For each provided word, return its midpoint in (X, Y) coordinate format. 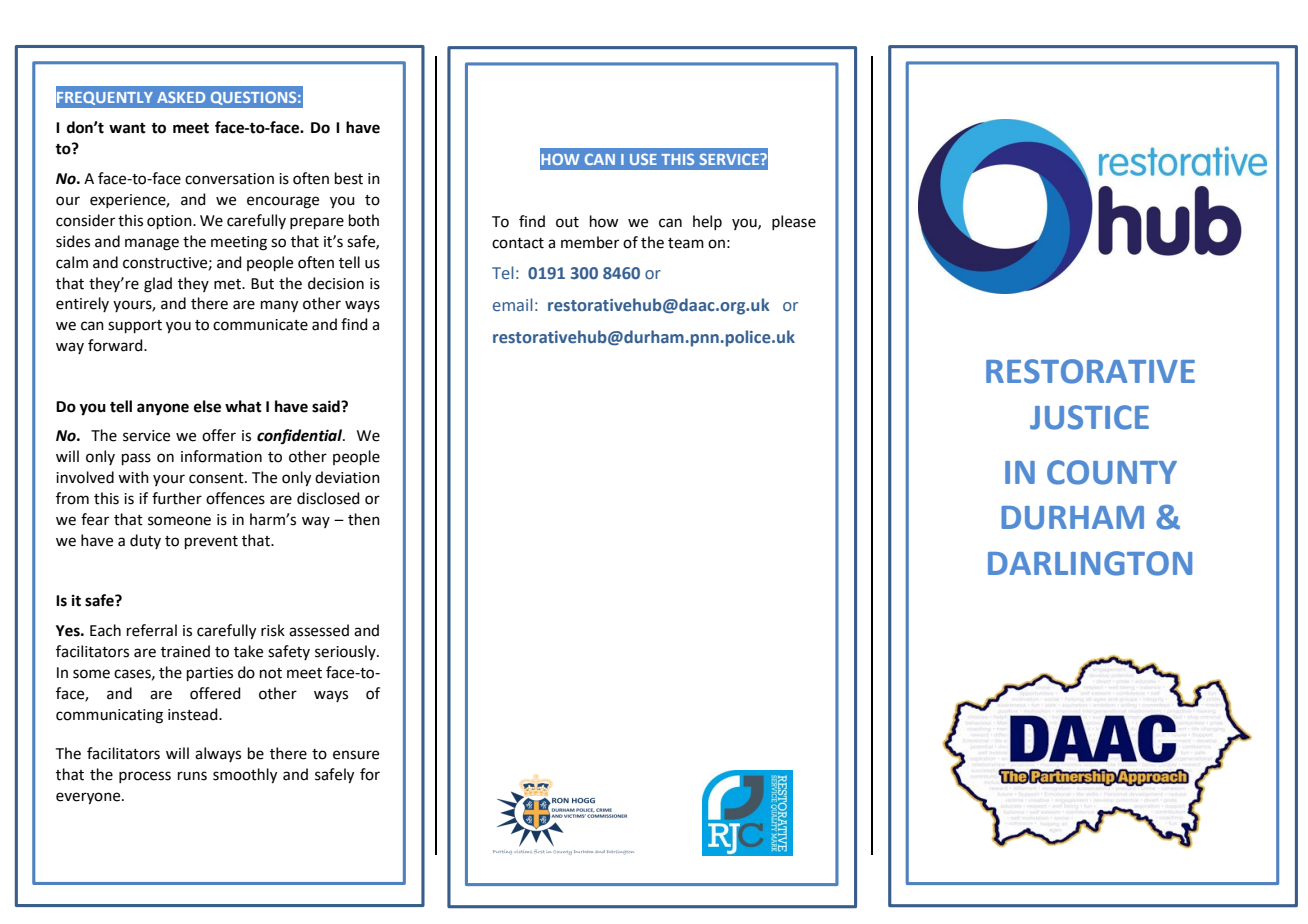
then (364, 519)
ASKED (181, 97)
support (135, 326)
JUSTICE (1089, 417)
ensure (356, 755)
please (794, 222)
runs (192, 776)
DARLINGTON (1090, 563)
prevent (211, 542)
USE (643, 159)
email (512, 304)
